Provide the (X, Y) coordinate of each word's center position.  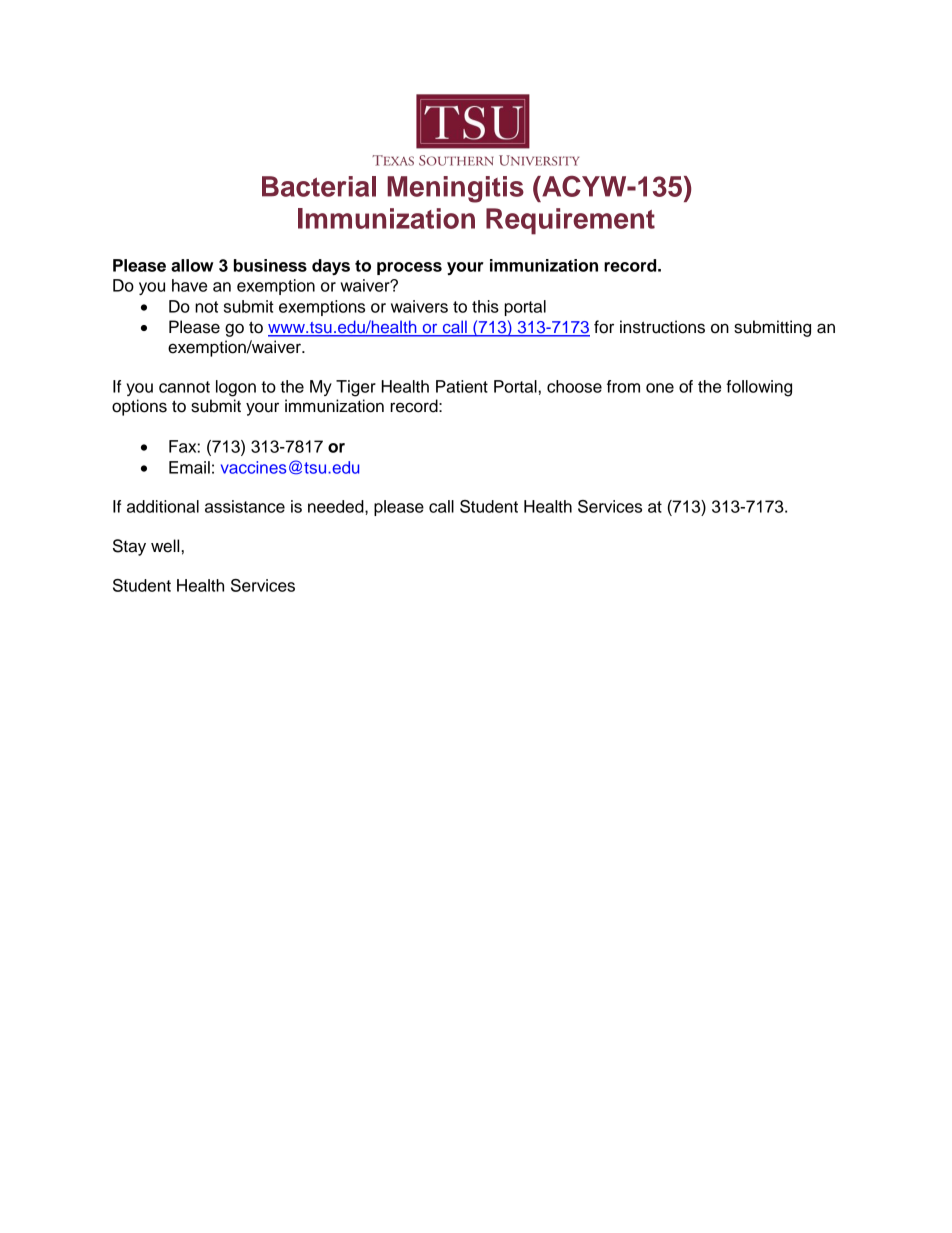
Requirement (570, 221)
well (165, 546)
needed (337, 506)
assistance (245, 506)
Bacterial (319, 186)
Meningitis (455, 189)
